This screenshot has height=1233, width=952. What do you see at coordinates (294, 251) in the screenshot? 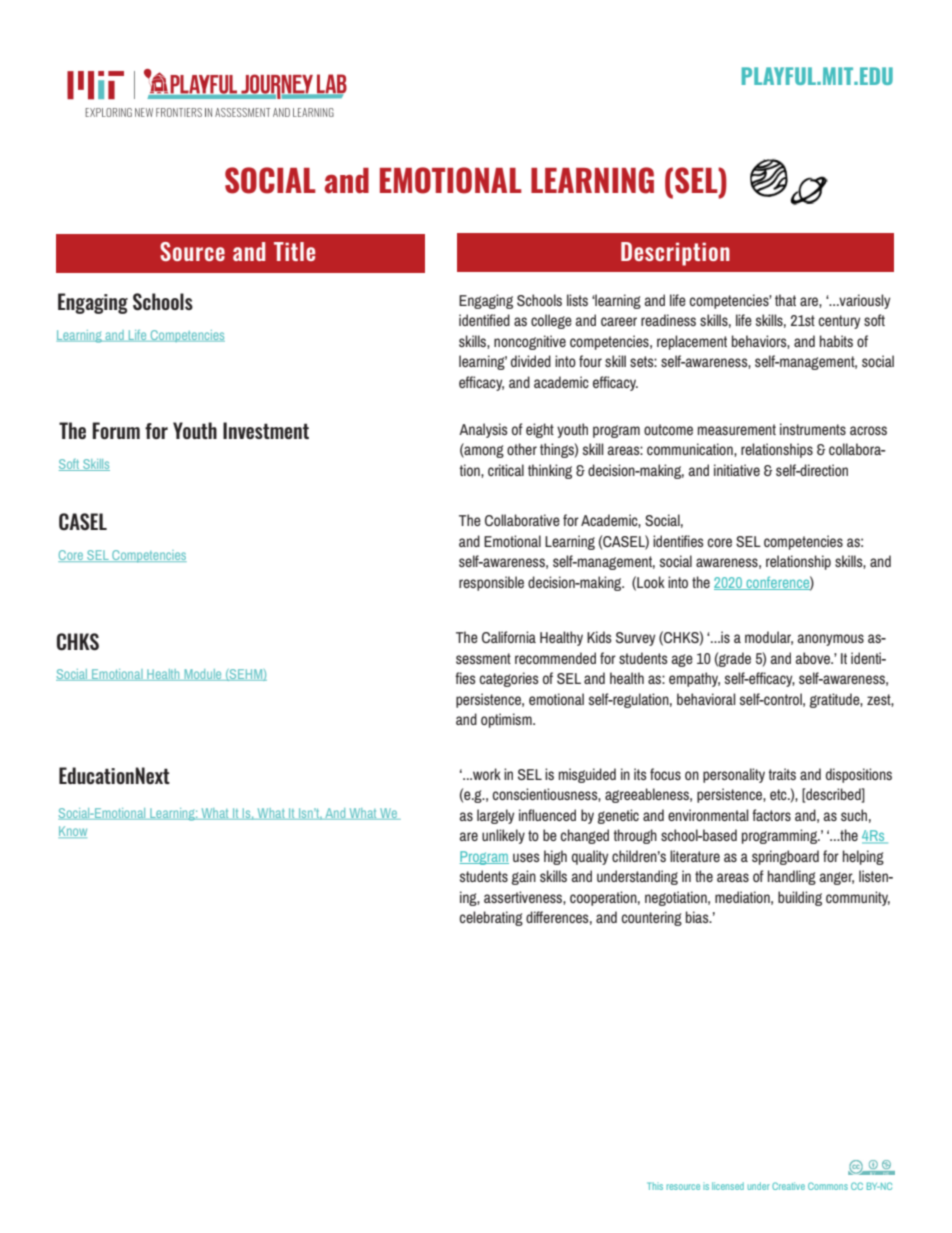
I see `Title` at bounding box center [294, 251].
